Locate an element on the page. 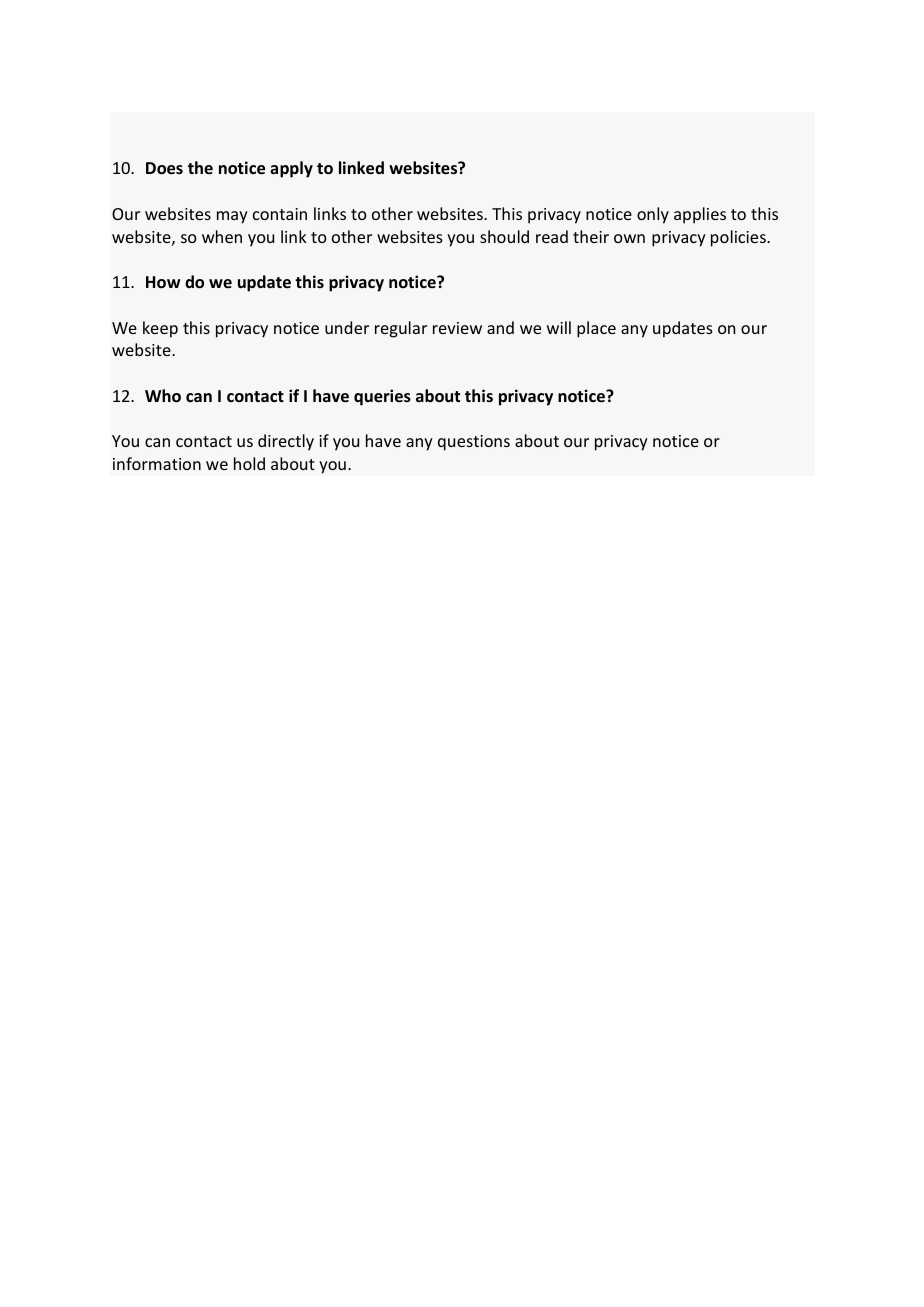  own is located at coordinates (629, 238).
